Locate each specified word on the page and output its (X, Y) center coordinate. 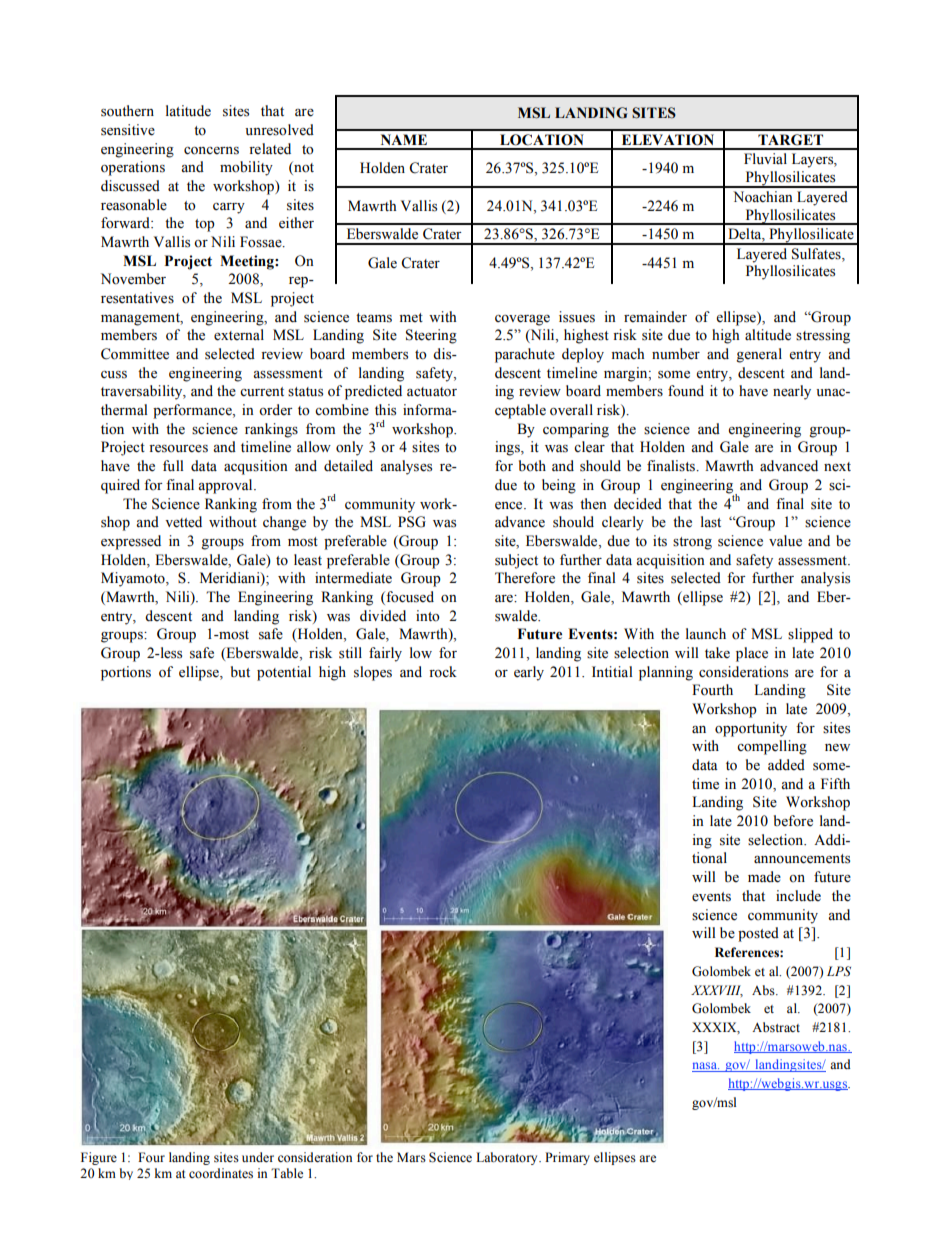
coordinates (221, 1173)
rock (443, 672)
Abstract (776, 1027)
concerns (211, 151)
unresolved (279, 130)
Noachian (763, 197)
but (240, 671)
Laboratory (508, 1158)
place (752, 654)
